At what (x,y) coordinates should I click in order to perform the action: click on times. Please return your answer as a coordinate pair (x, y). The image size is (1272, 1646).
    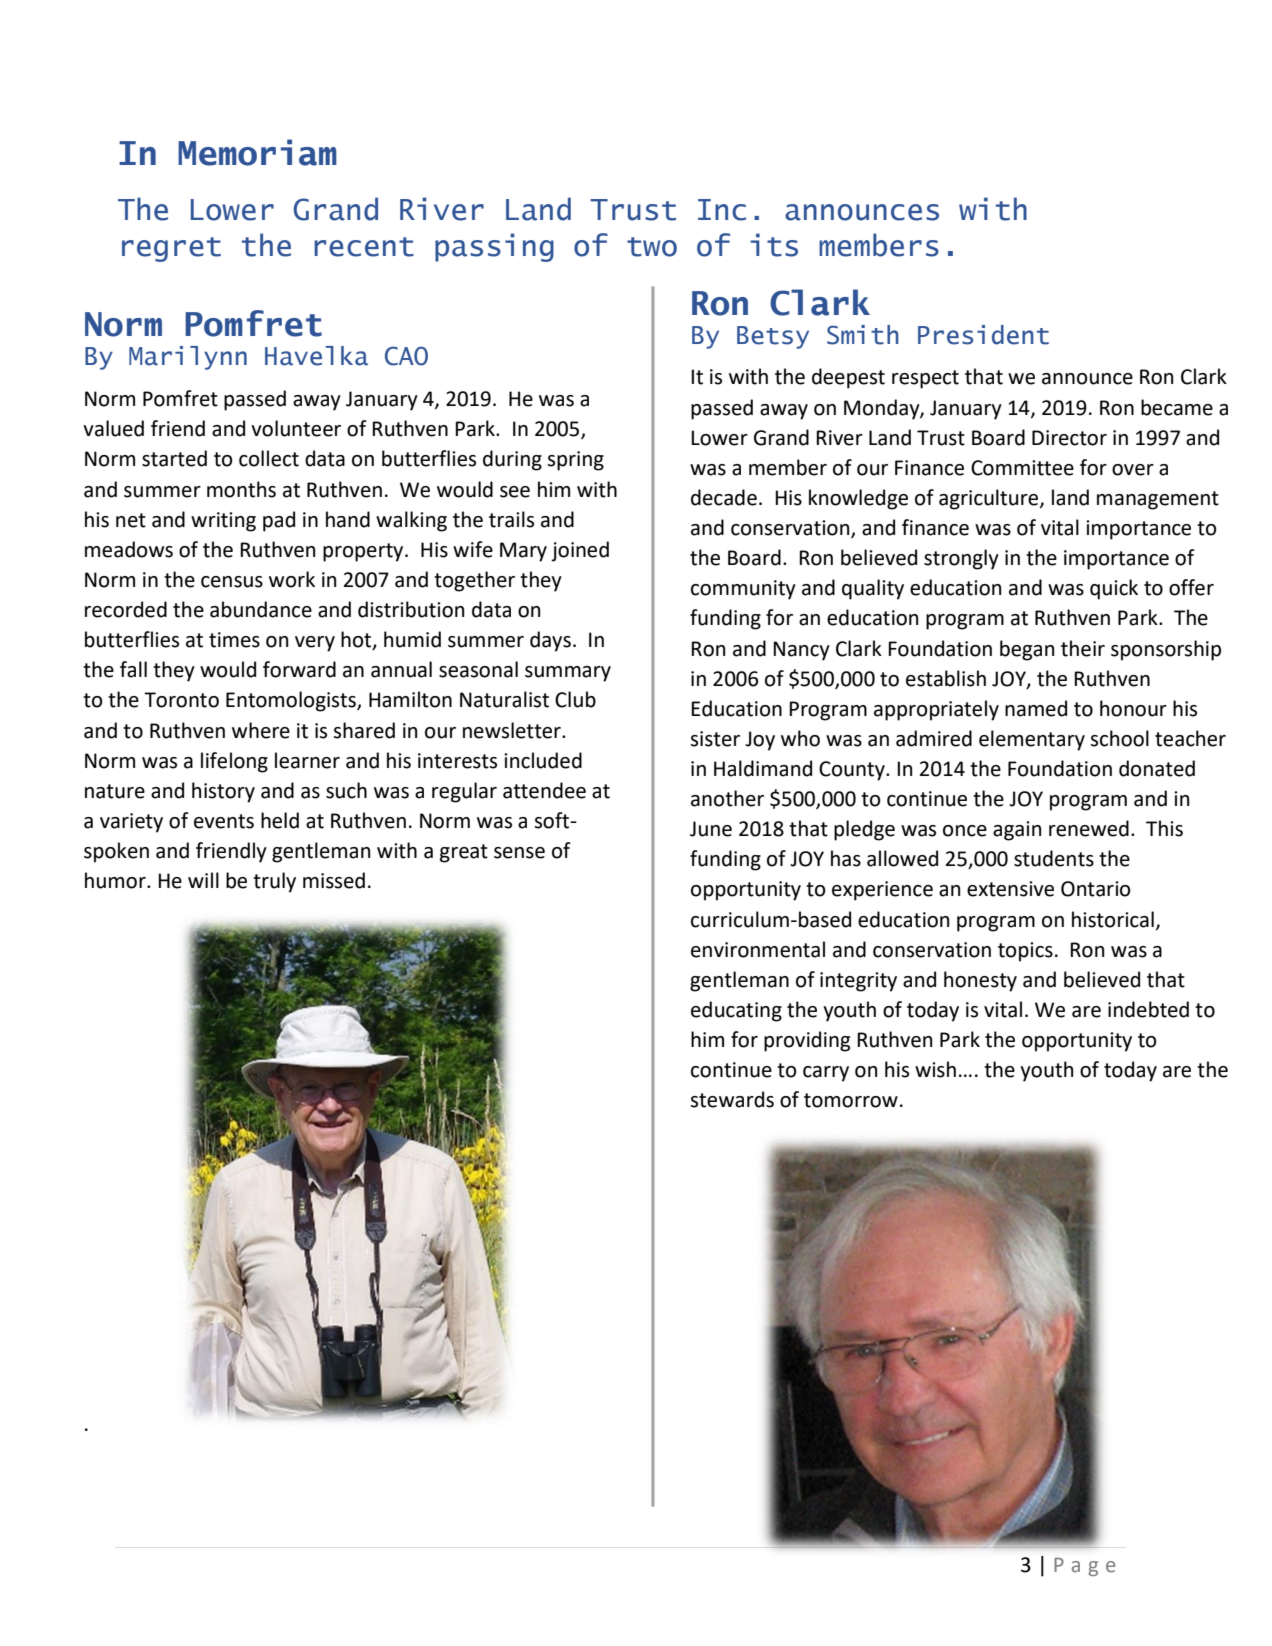
    Looking at the image, I should click on (234, 640).
